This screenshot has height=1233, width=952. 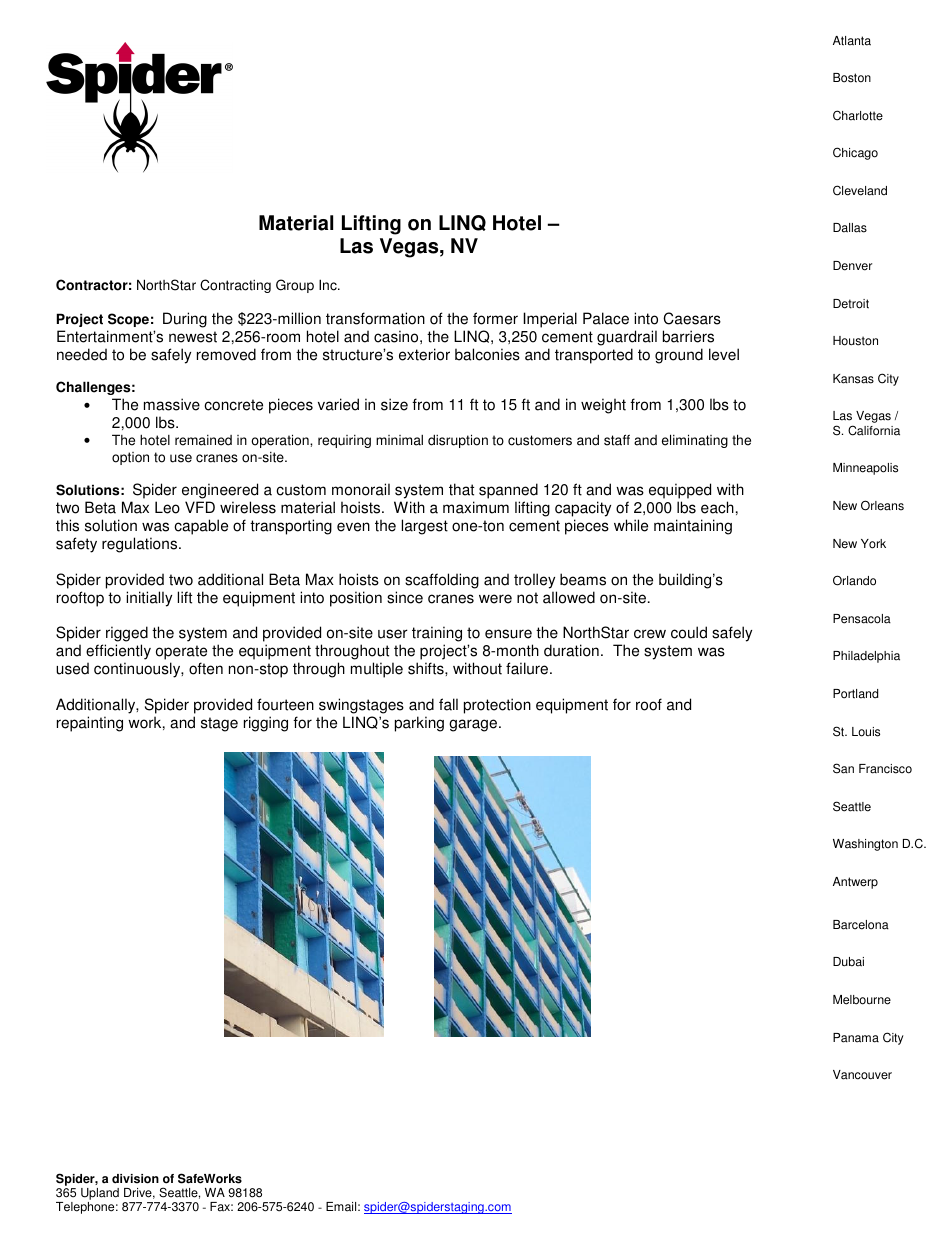 What do you see at coordinates (852, 78) in the screenshot?
I see `Boston` at bounding box center [852, 78].
